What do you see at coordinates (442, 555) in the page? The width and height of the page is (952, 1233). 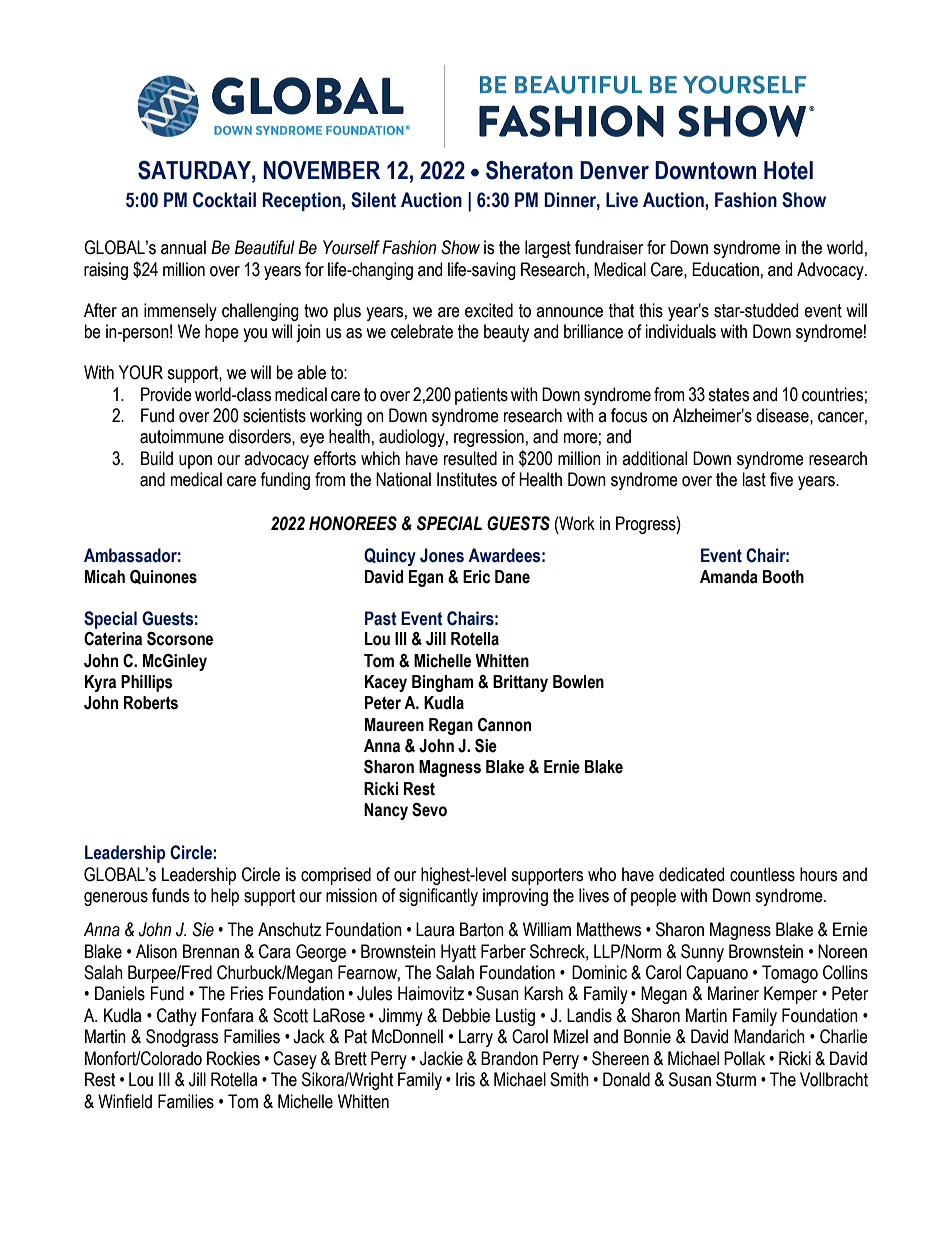 I see `Jones` at bounding box center [442, 555].
